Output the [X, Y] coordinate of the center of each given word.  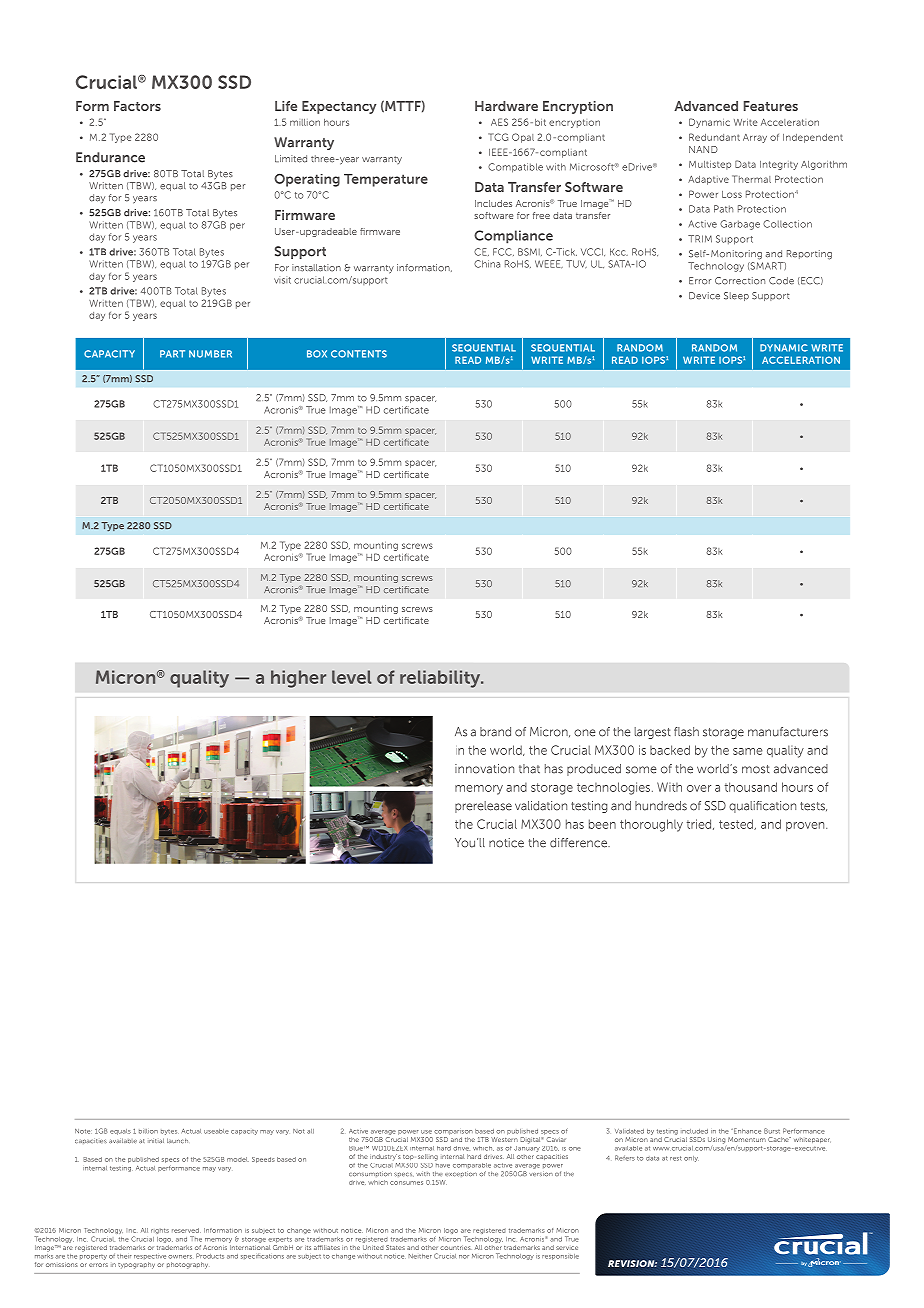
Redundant [714, 137]
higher [298, 679]
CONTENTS [359, 354]
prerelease [483, 807]
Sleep [736, 296]
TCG [498, 137]
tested [737, 824]
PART [172, 354]
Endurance [110, 157]
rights [160, 1231]
